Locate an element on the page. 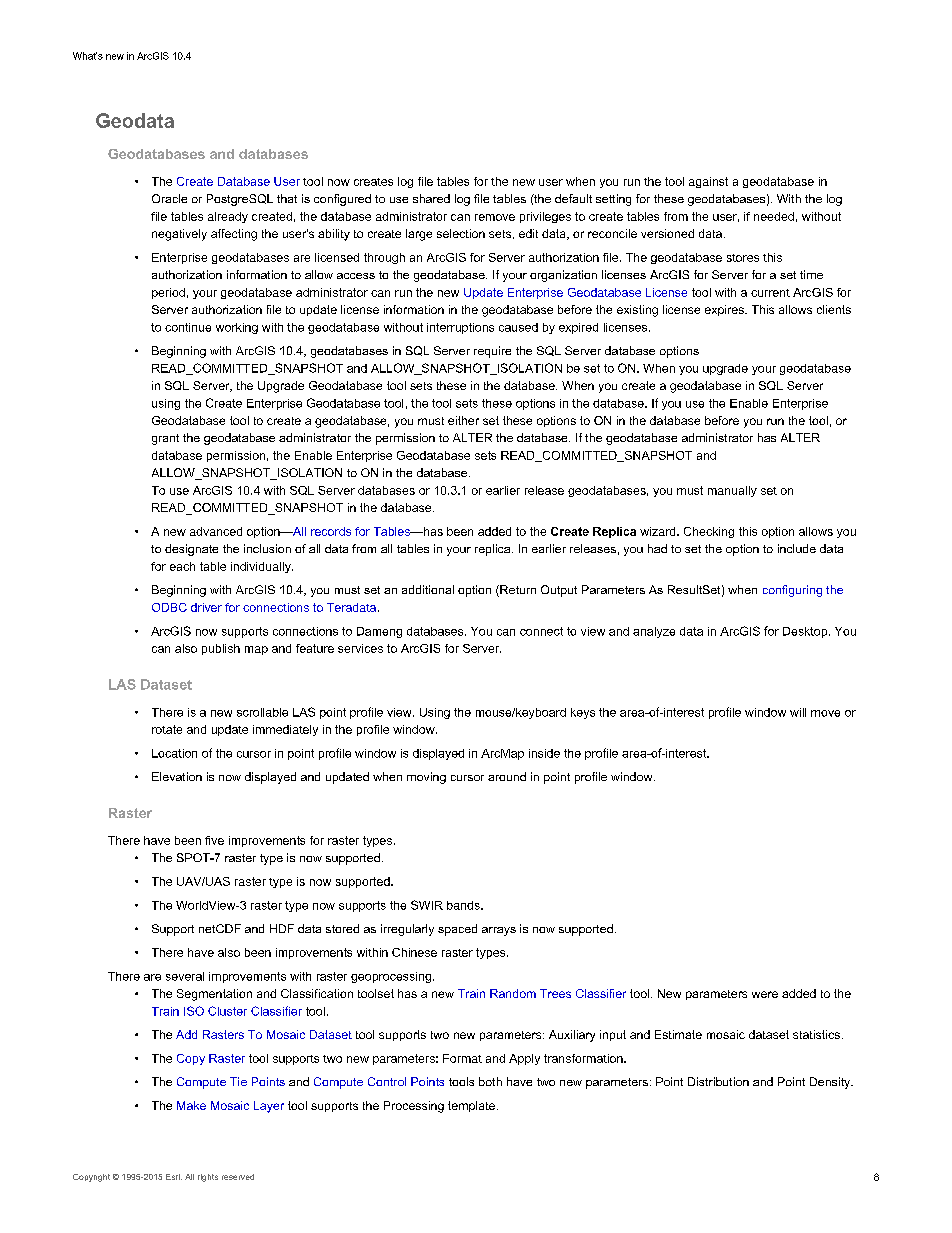  around is located at coordinates (507, 776).
